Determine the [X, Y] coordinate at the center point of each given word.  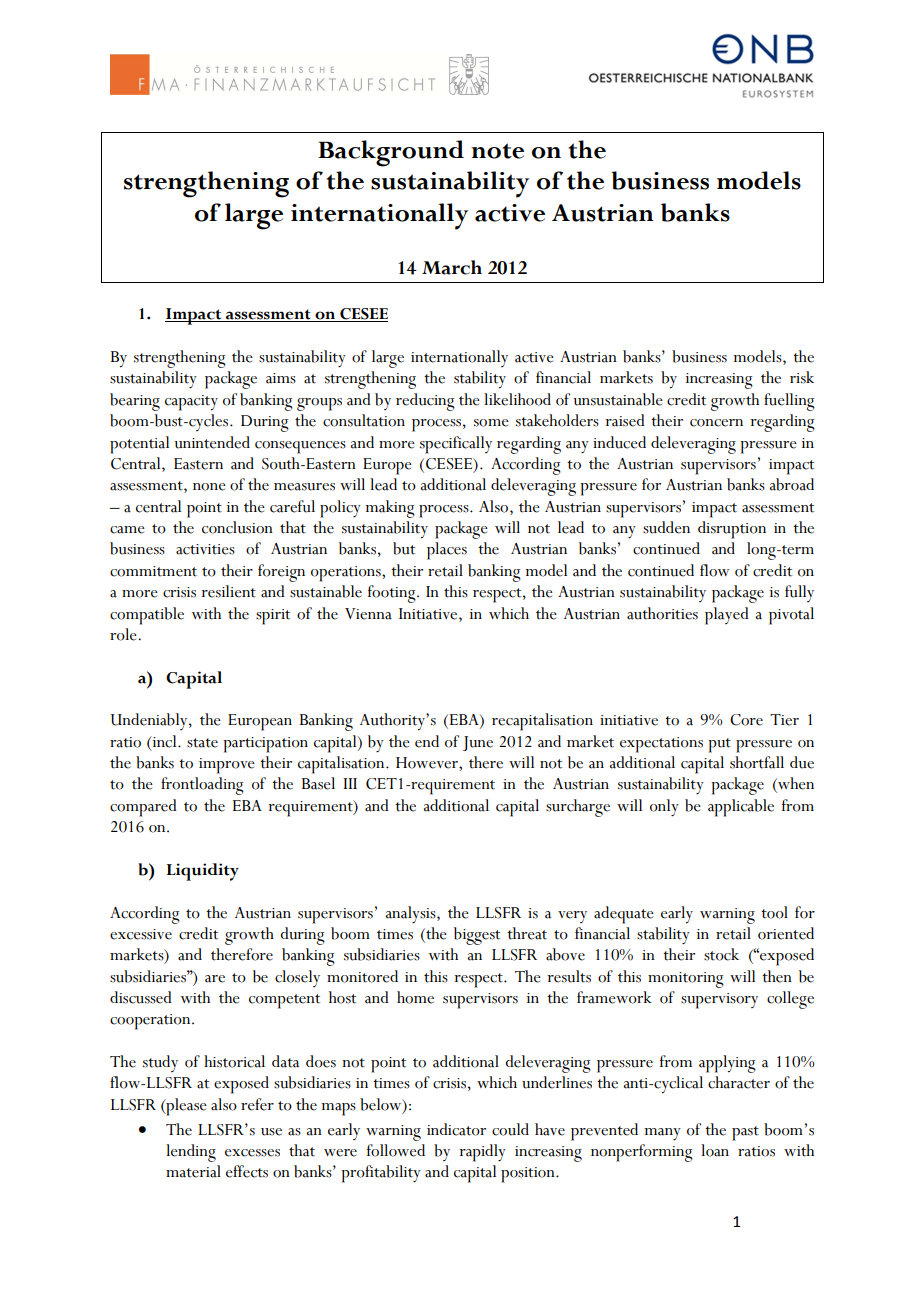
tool [774, 912]
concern [716, 423]
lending [191, 1153]
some [491, 423]
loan [715, 1150]
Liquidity [203, 872]
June [478, 743]
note [497, 151]
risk [802, 377]
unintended [212, 442]
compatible [147, 616]
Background [391, 153]
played [727, 616]
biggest [477, 936]
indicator [456, 1129]
